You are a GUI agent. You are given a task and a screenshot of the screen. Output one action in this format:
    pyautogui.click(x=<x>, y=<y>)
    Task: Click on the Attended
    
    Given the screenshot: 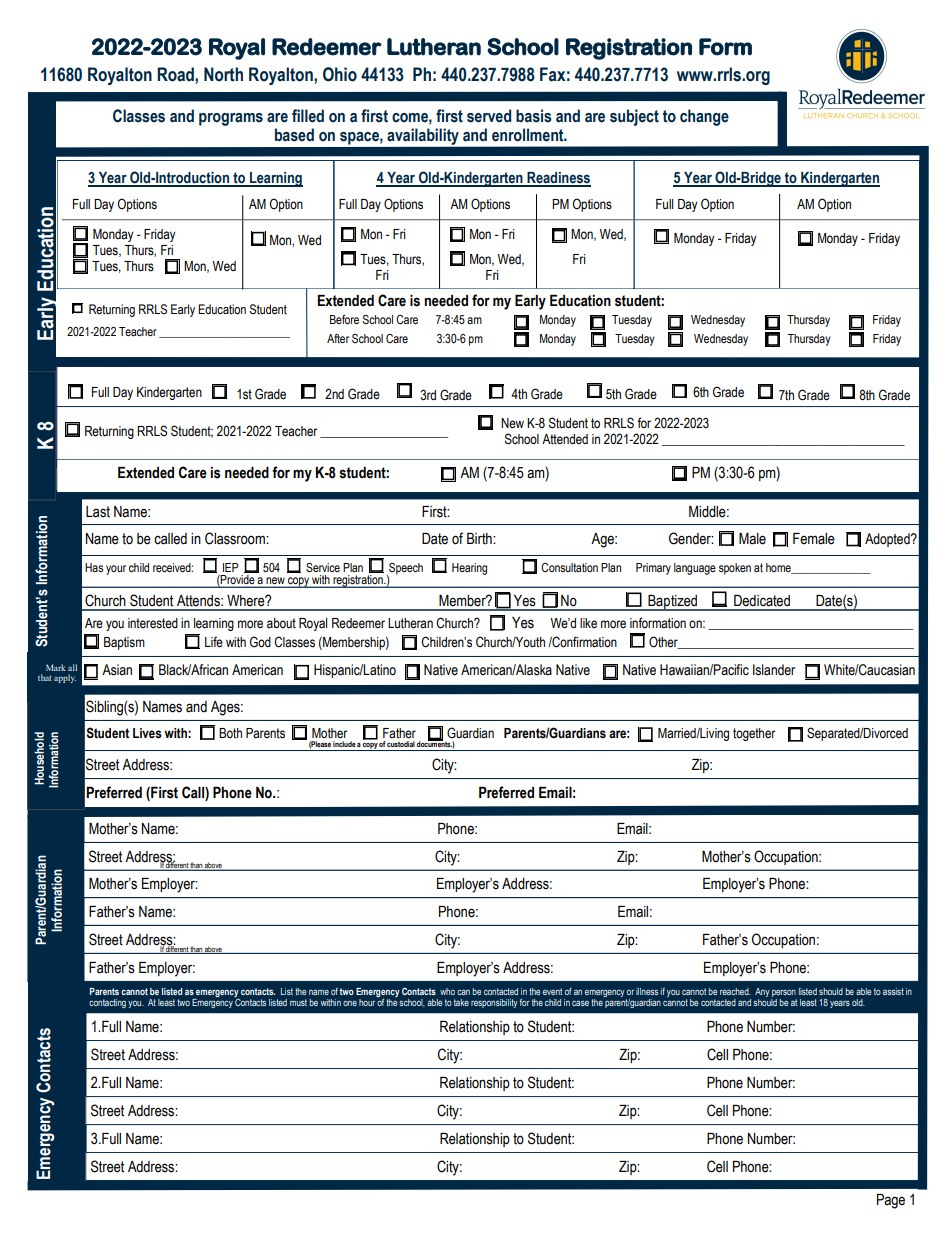 What is the action you would take?
    pyautogui.click(x=565, y=439)
